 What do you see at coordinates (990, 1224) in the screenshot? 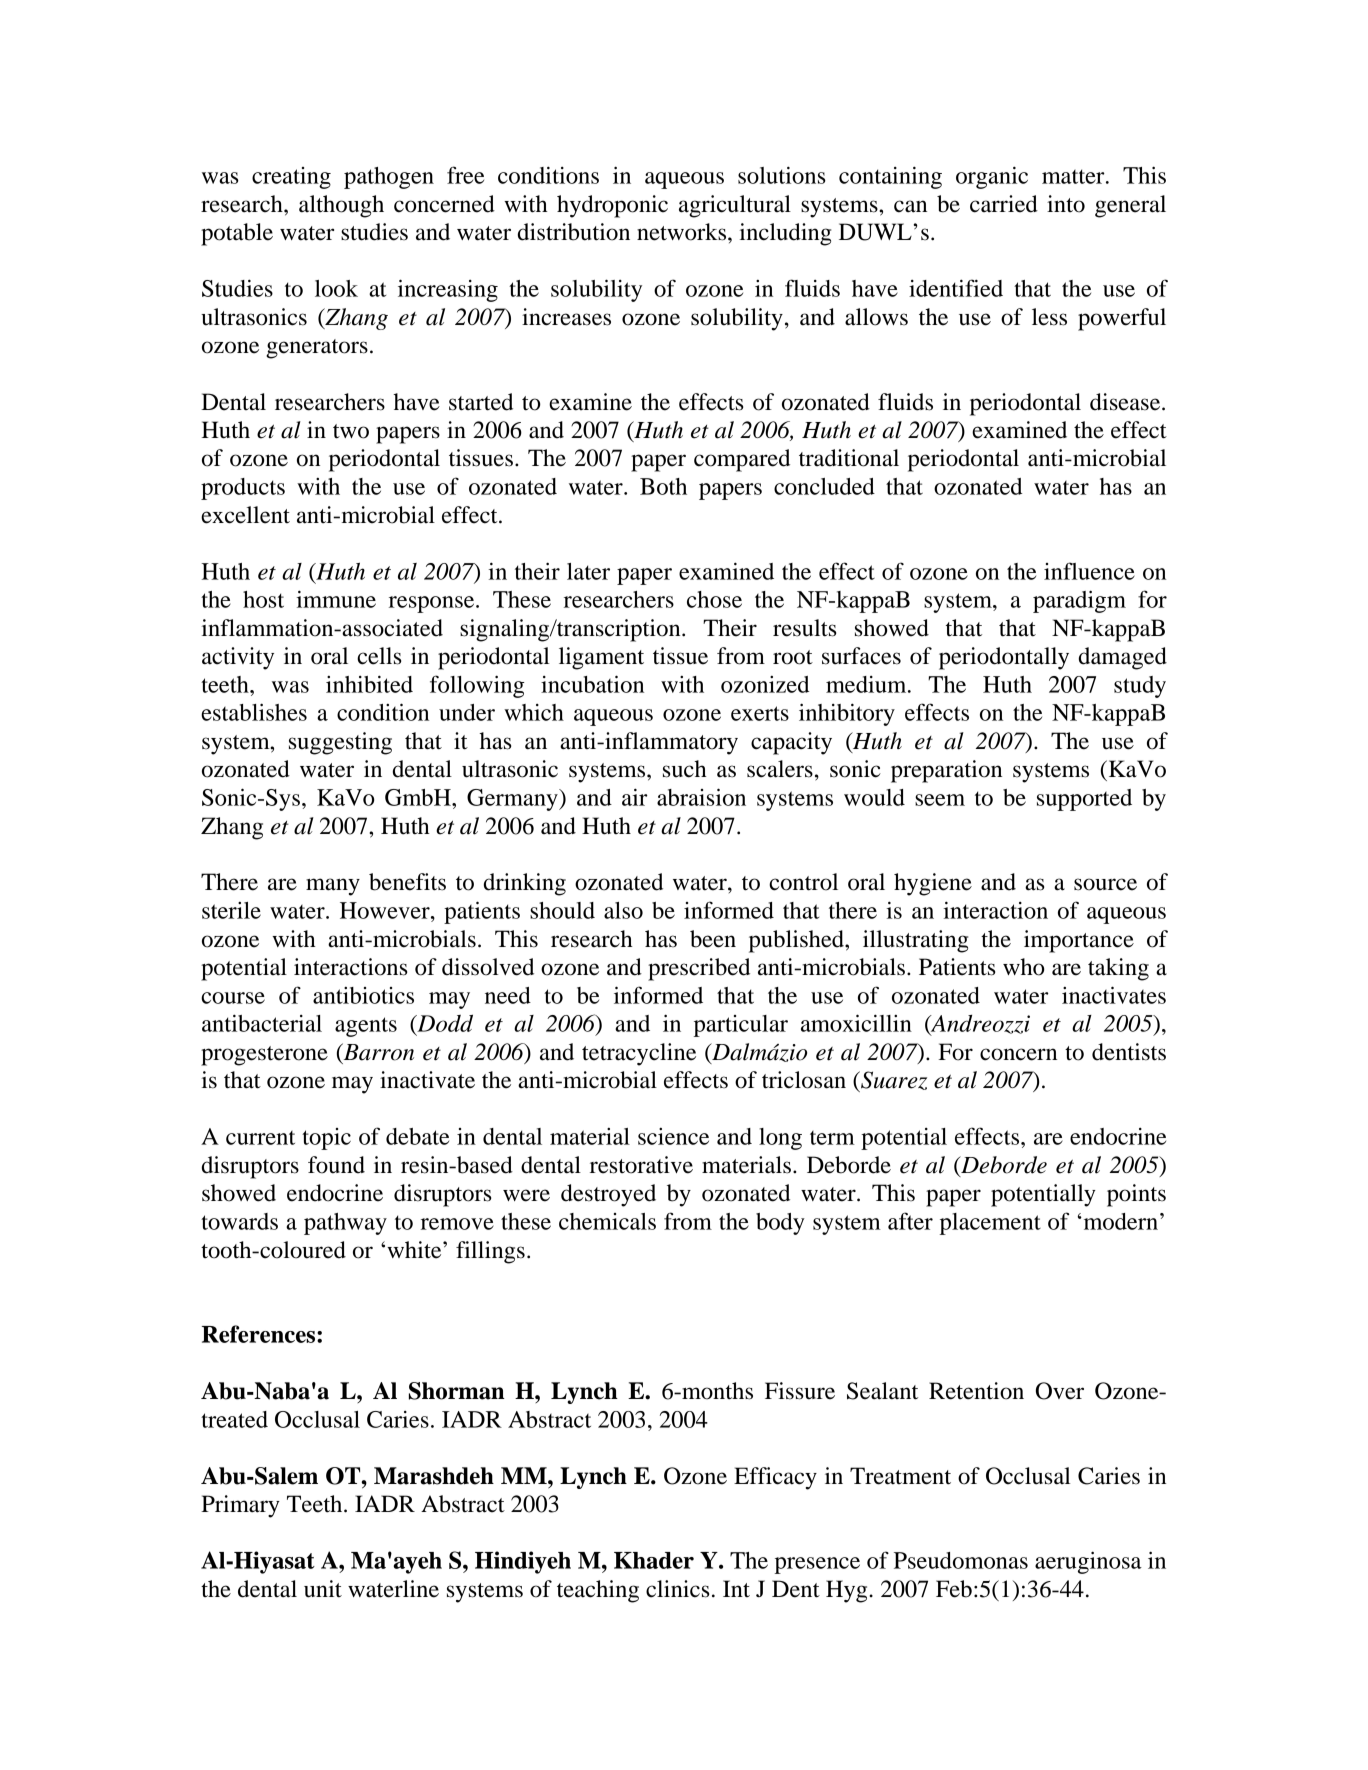
I see `placement` at bounding box center [990, 1224].
